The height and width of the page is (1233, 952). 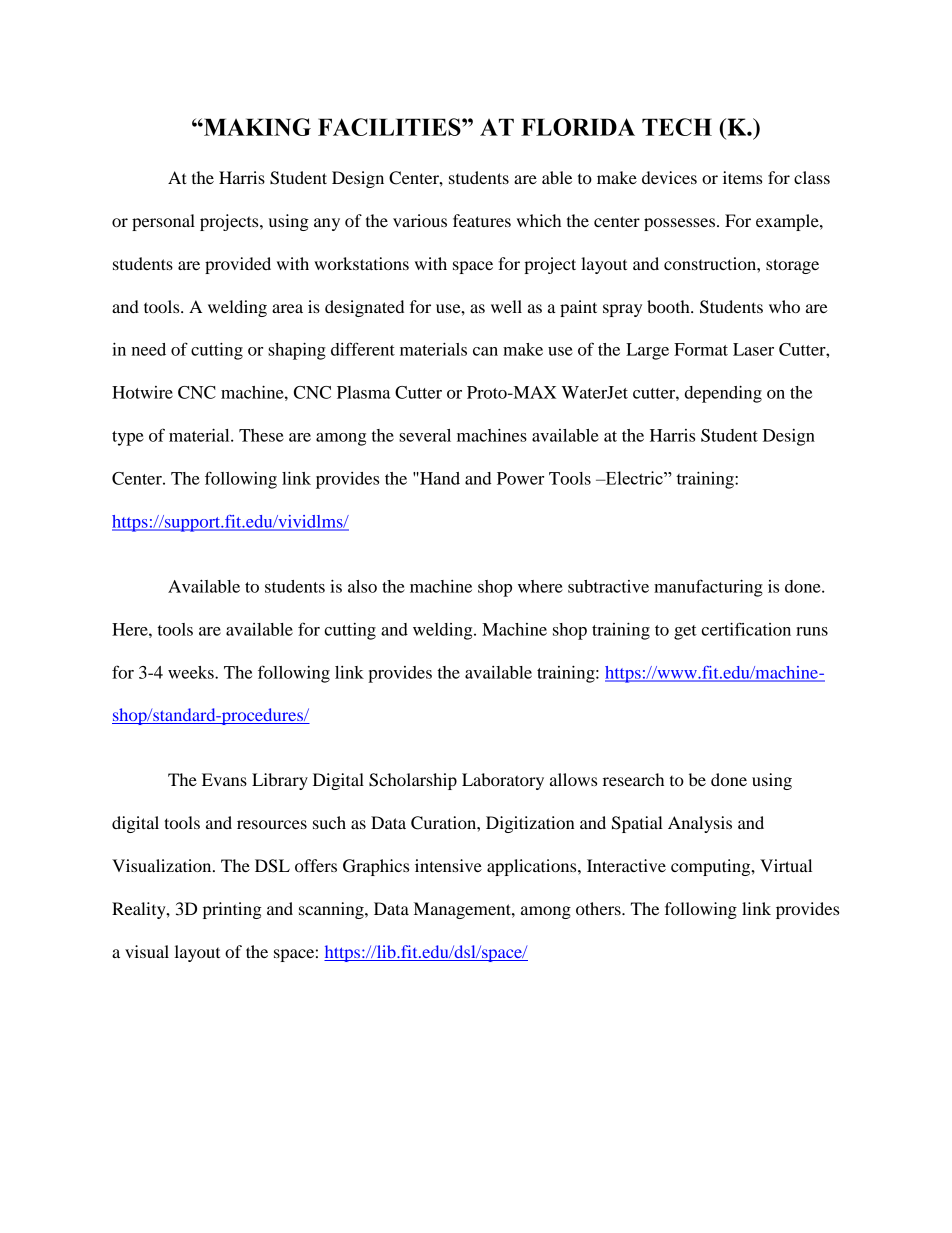 What do you see at coordinates (742, 177) in the page?
I see `items` at bounding box center [742, 177].
